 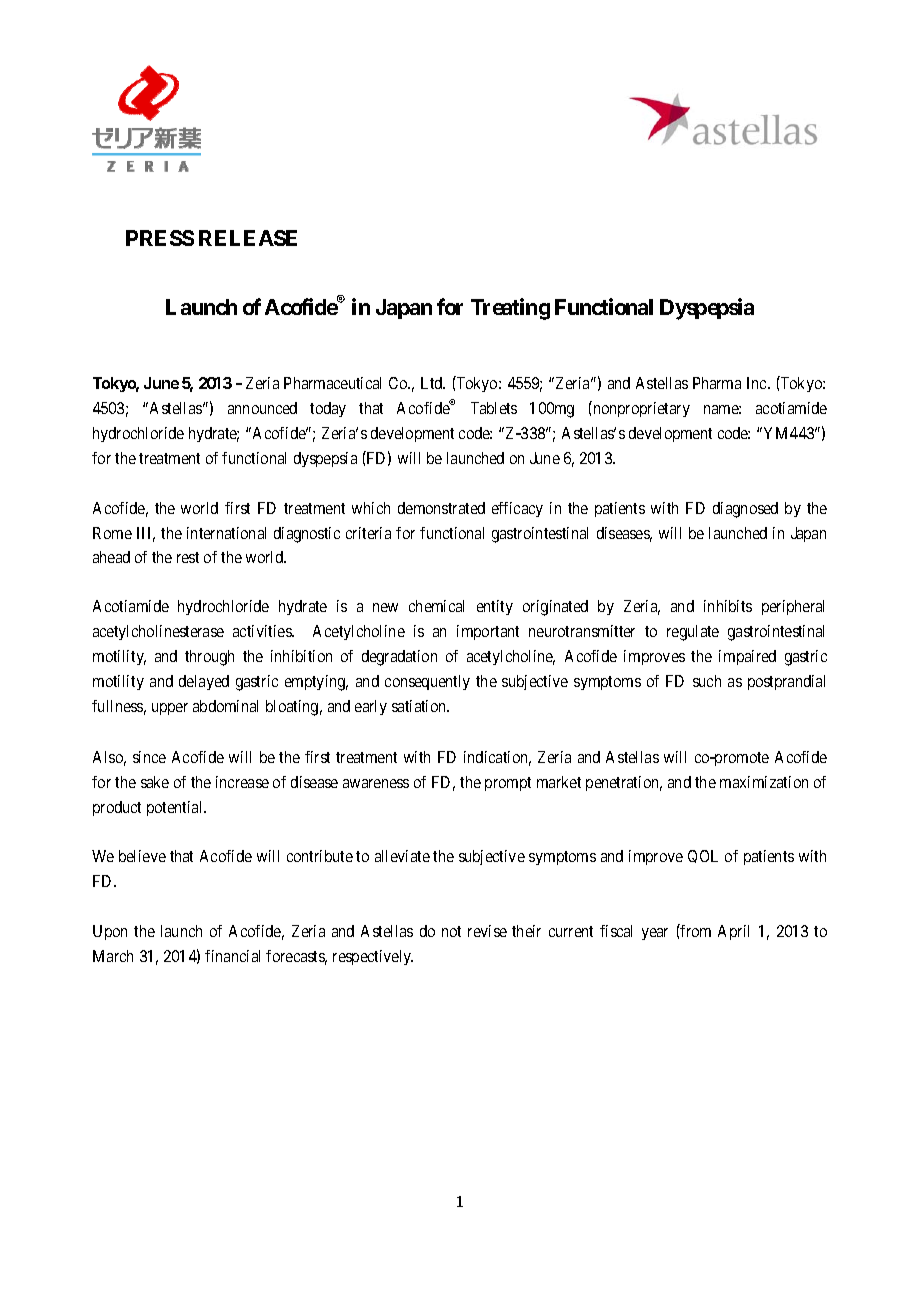 I want to click on April, so click(x=733, y=932).
